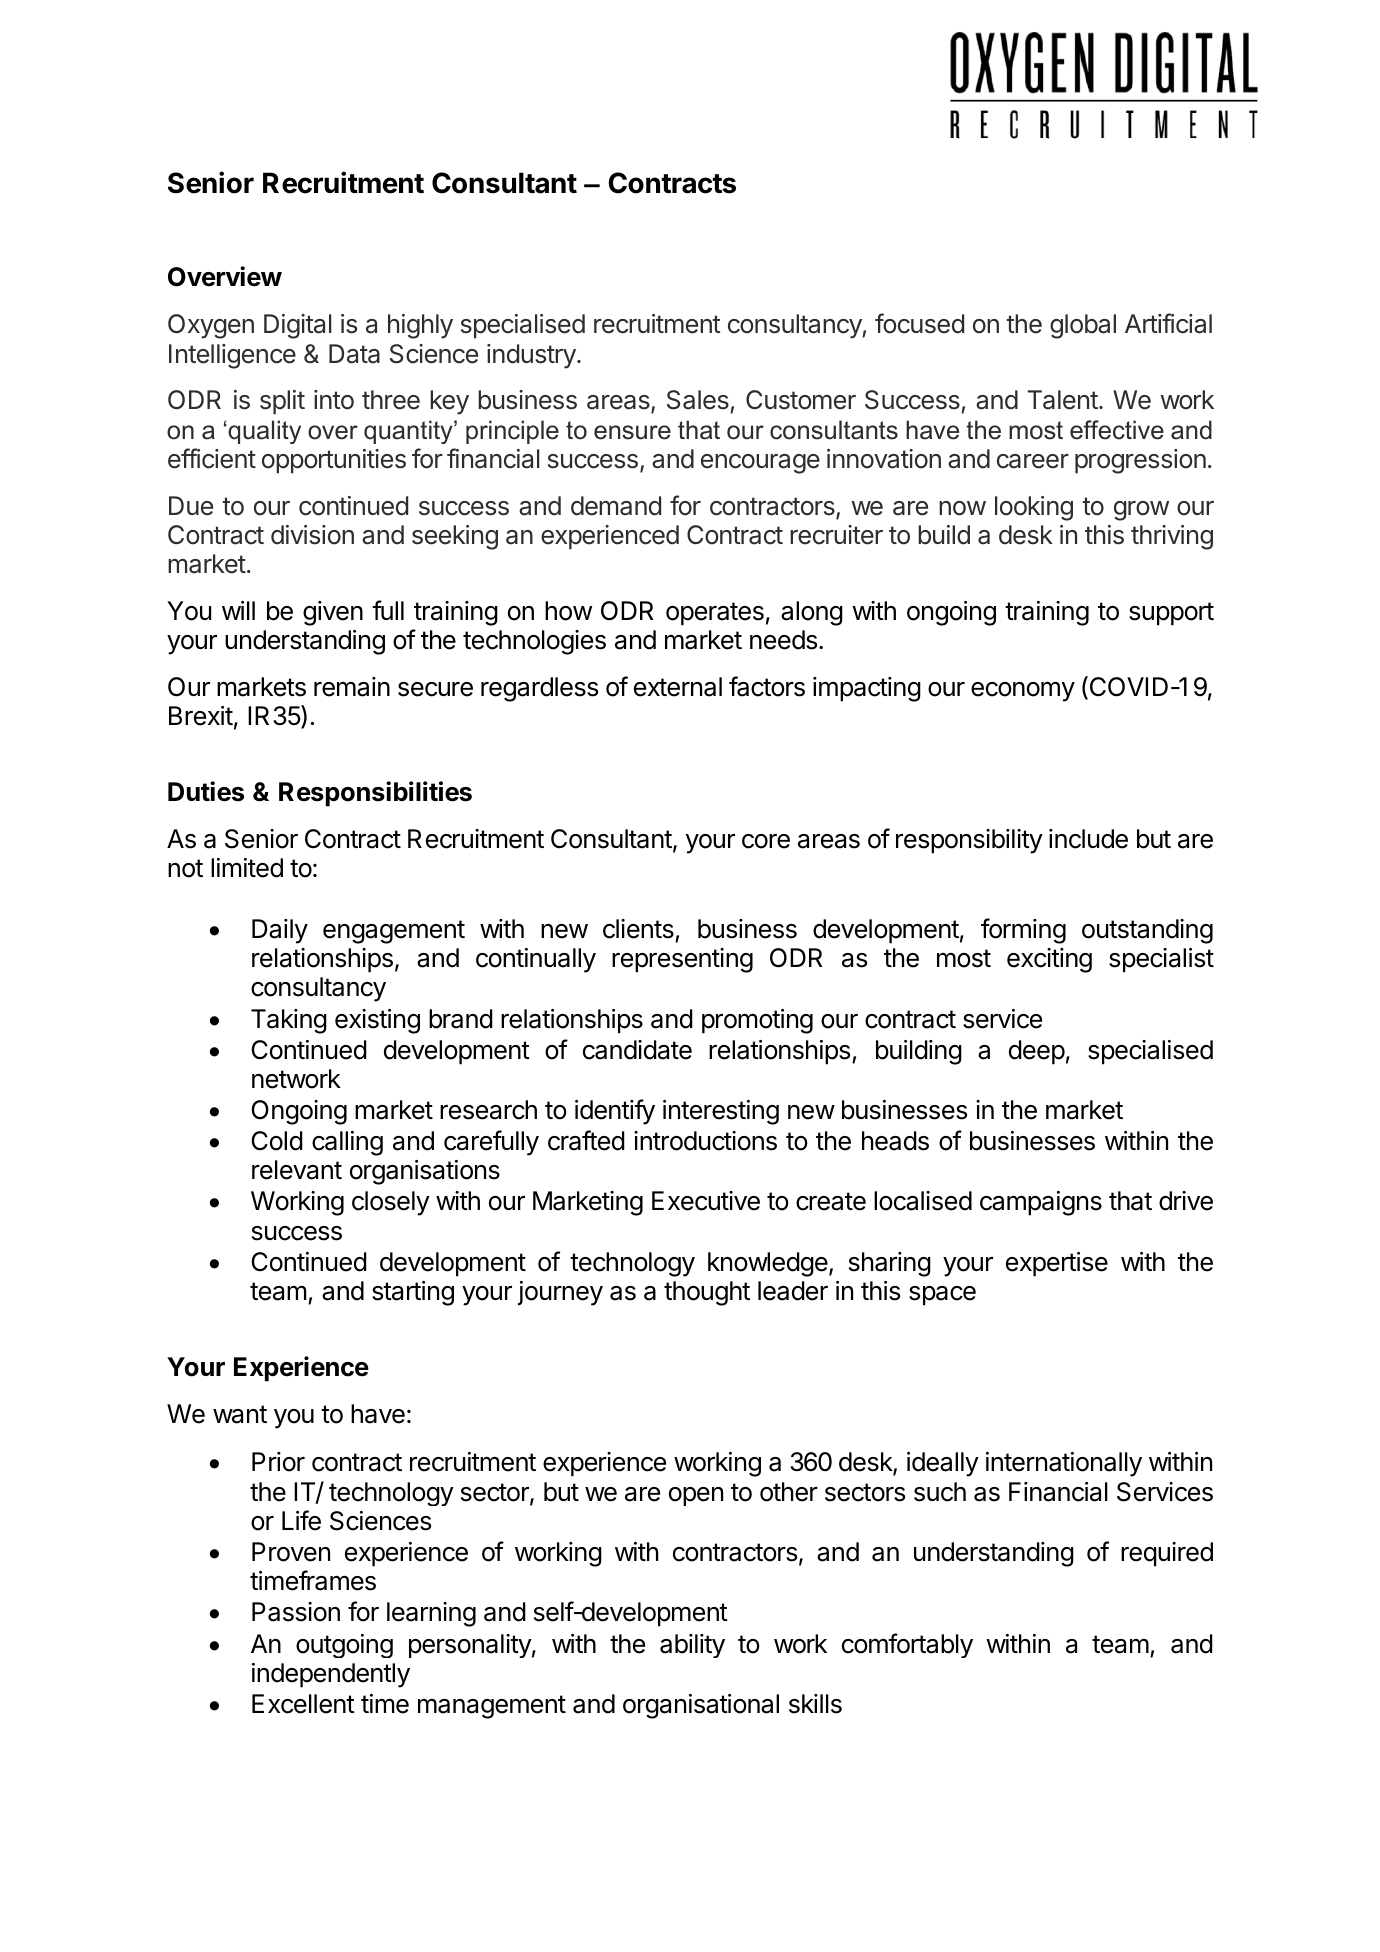 The width and height of the screenshot is (1380, 1952). I want to click on Taking, so click(289, 1021).
